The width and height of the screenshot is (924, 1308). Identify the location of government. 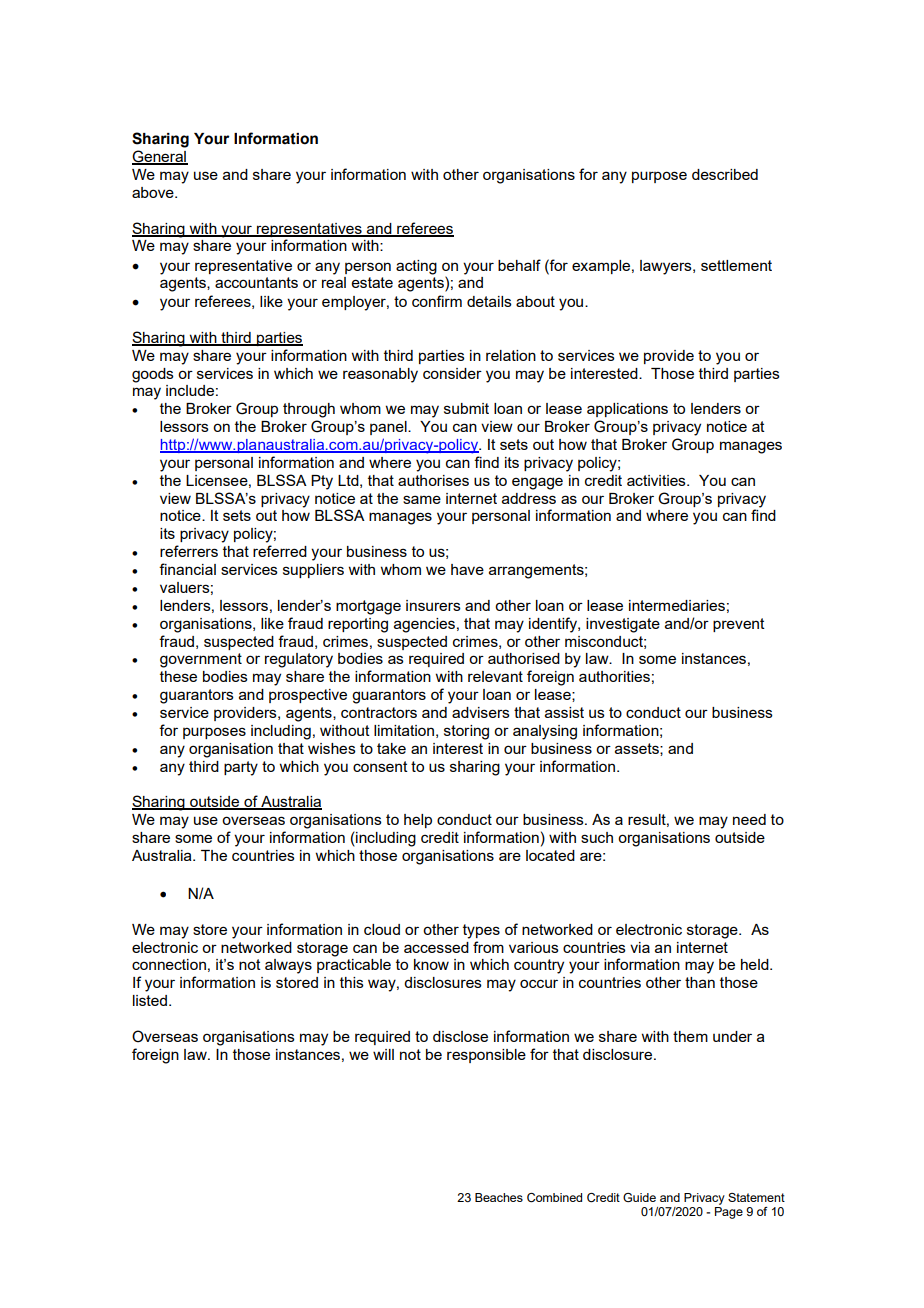
(201, 660).
